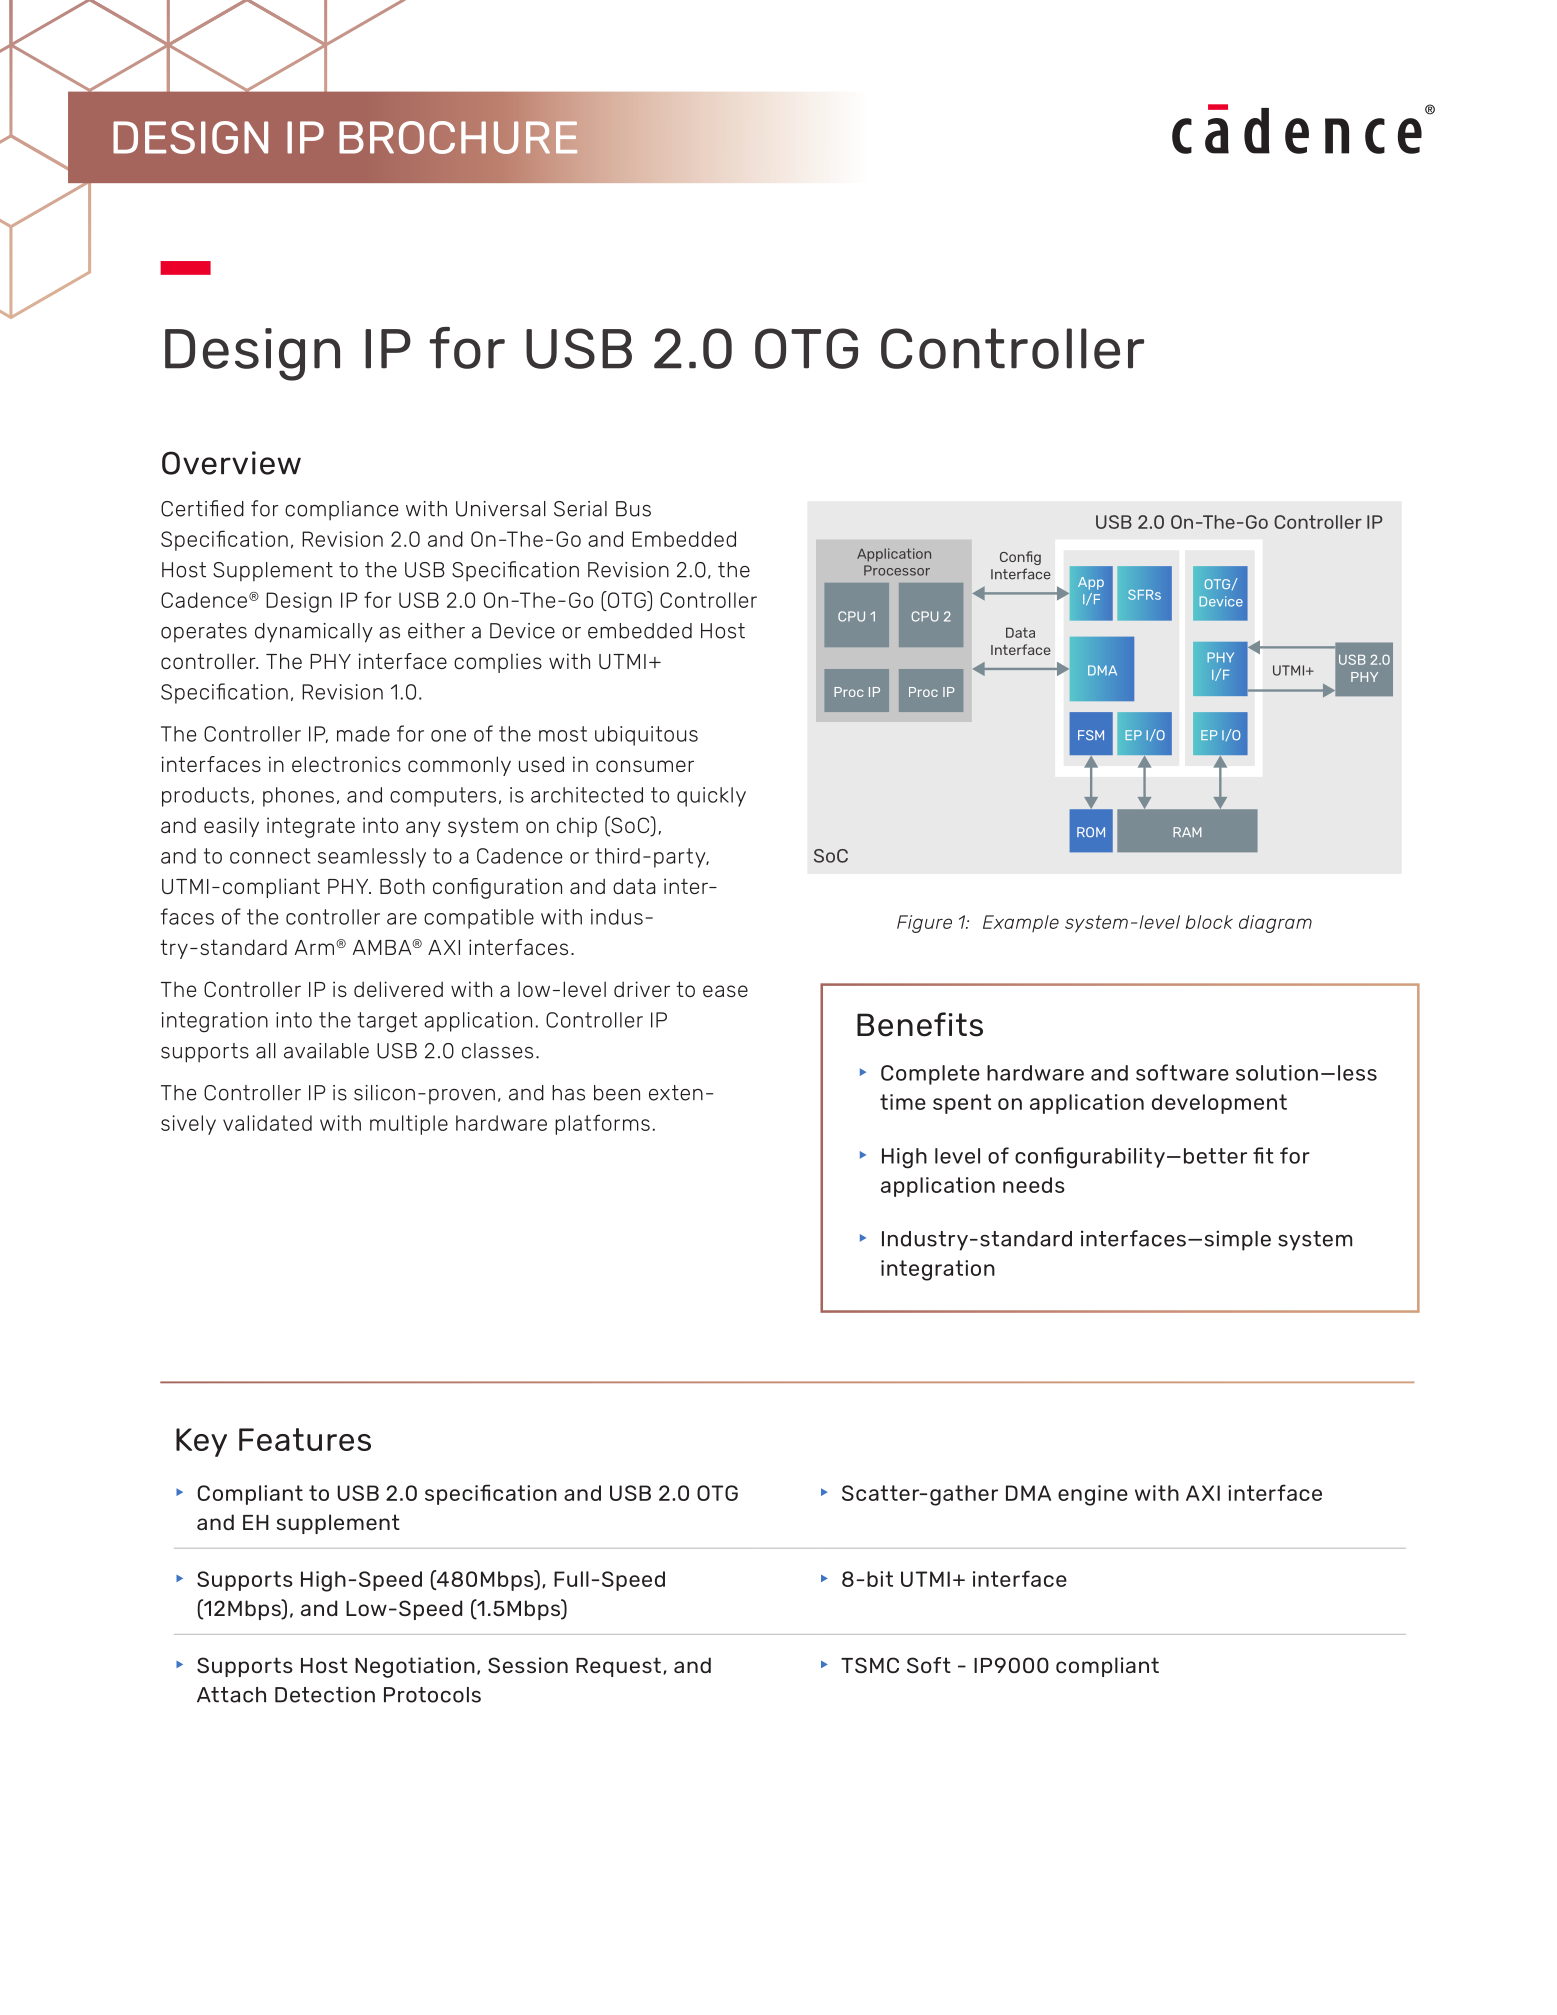  What do you see at coordinates (1093, 1495) in the document?
I see `engine` at bounding box center [1093, 1495].
